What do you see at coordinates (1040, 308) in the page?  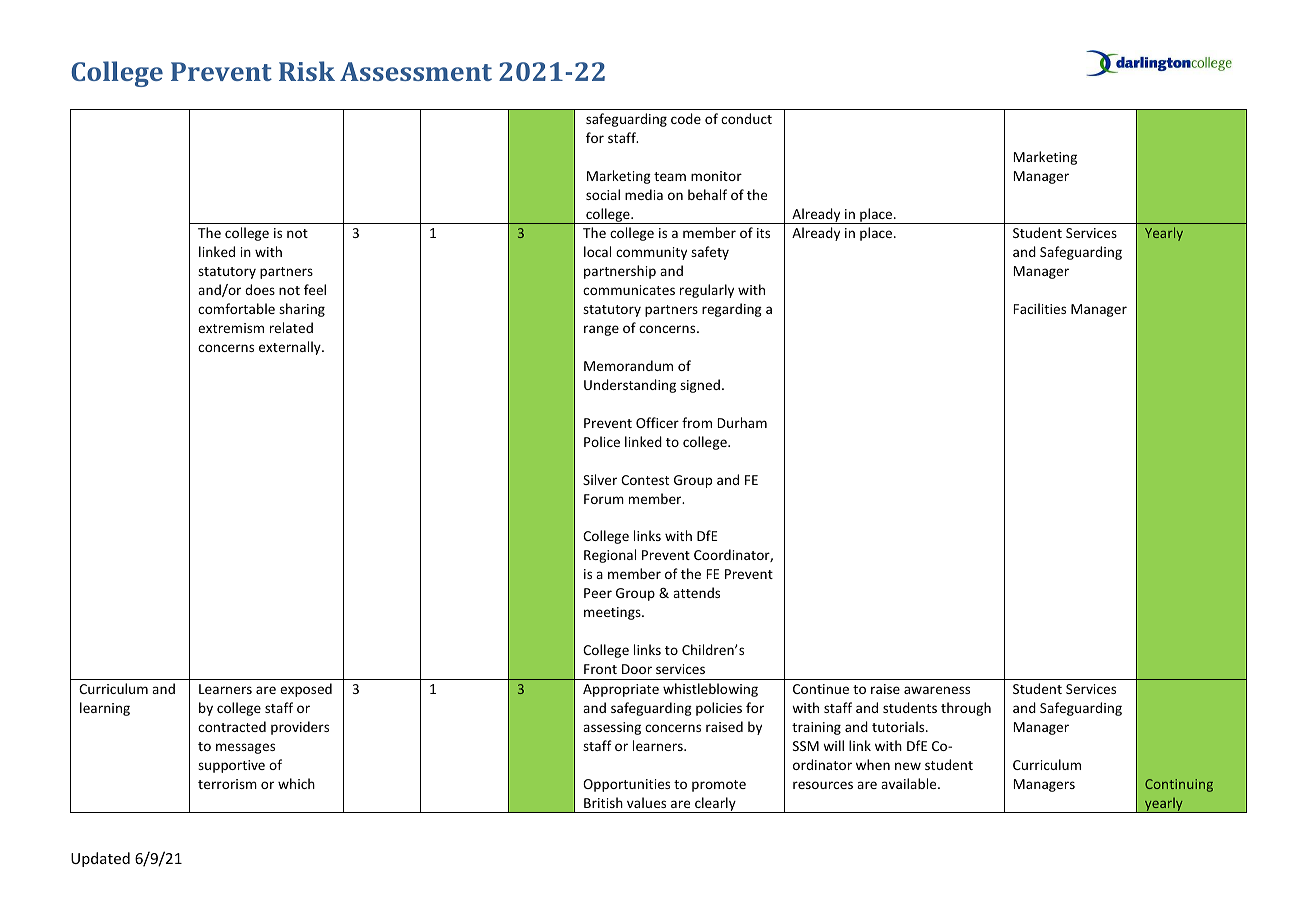 I see `Facilities` at bounding box center [1040, 308].
